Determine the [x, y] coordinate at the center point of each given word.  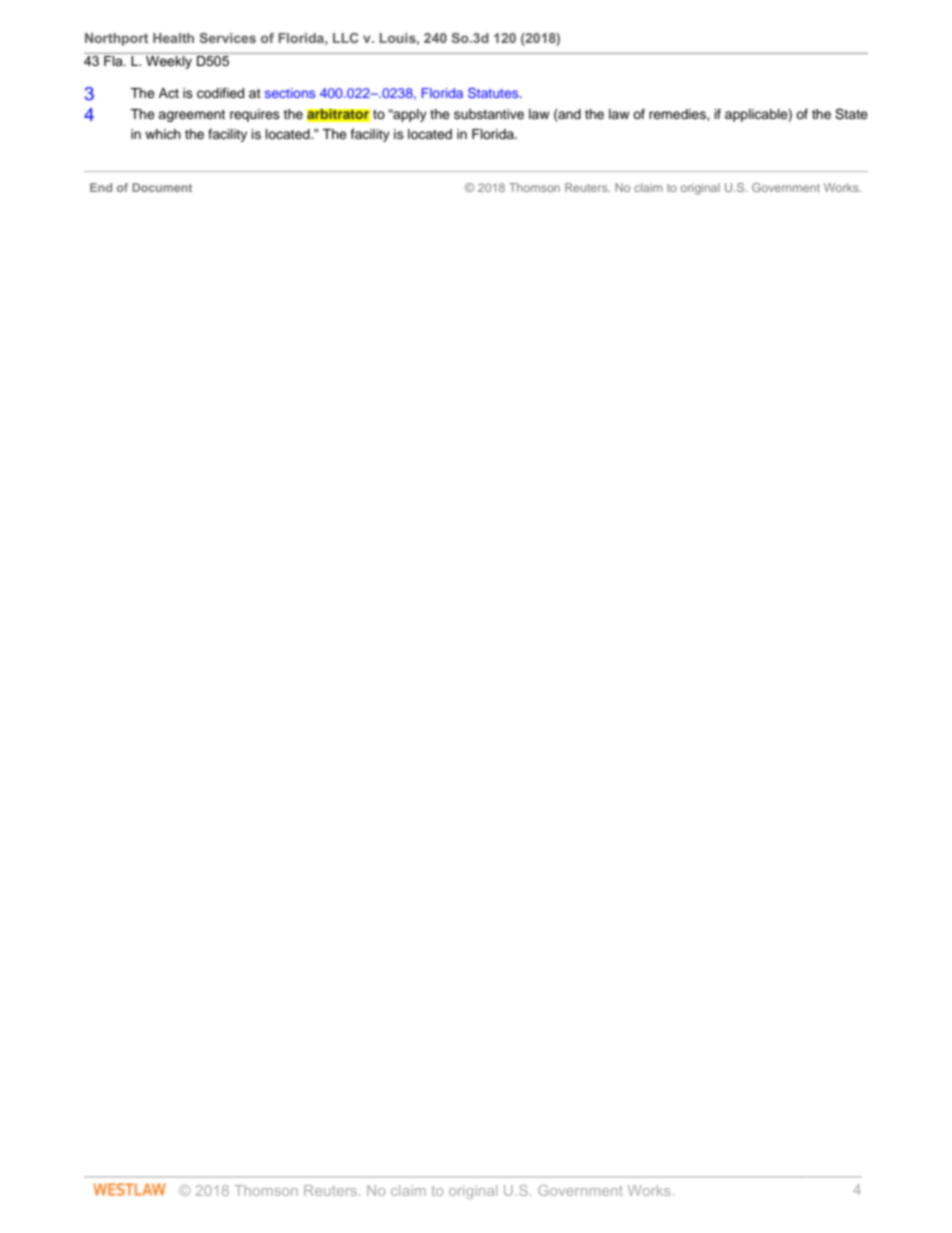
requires [255, 115]
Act [169, 93]
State [851, 114]
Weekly [169, 61]
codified [220, 93]
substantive [489, 114]
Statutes [494, 92]
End [101, 187]
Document [162, 187]
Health [173, 38]
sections [290, 93]
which [163, 134]
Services [227, 38]
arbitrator [338, 115]
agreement [191, 116]
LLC [346, 38]
